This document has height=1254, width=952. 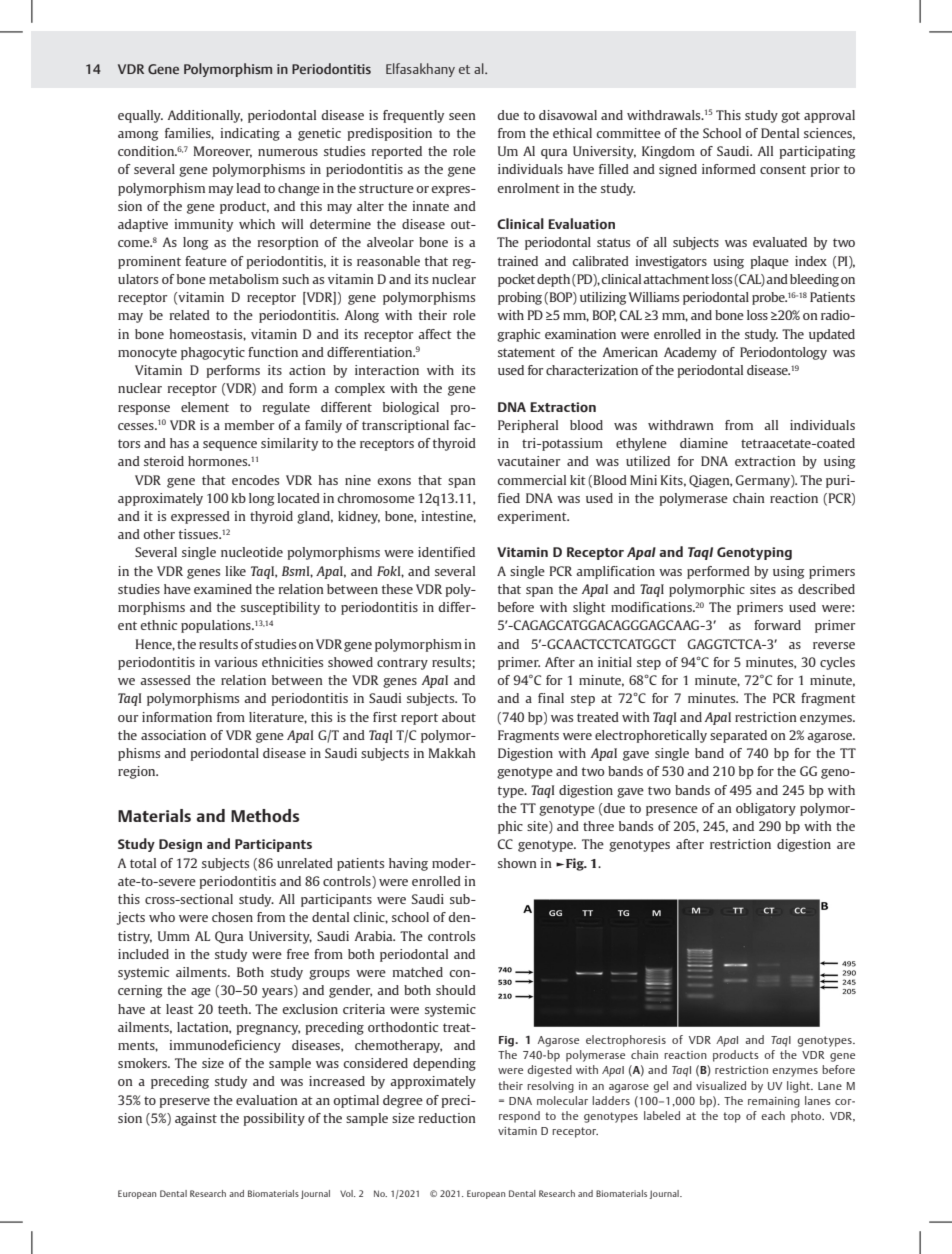 What do you see at coordinates (738, 736) in the document?
I see `separated` at bounding box center [738, 736].
